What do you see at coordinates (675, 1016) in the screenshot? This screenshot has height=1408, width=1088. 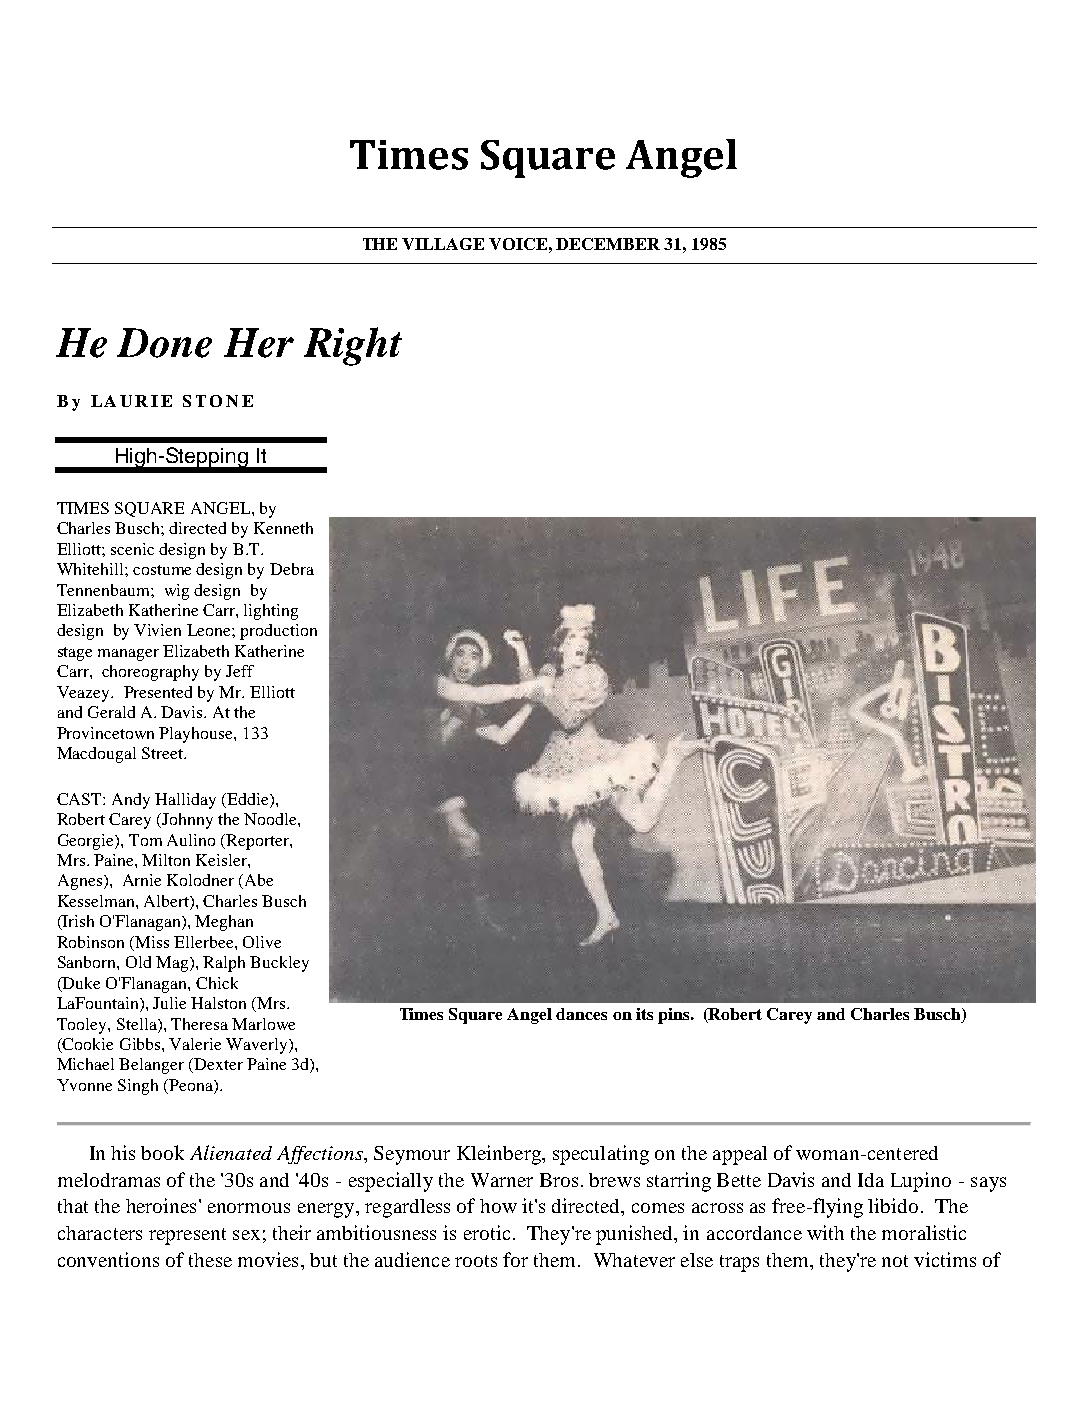 I see `pins` at bounding box center [675, 1016].
